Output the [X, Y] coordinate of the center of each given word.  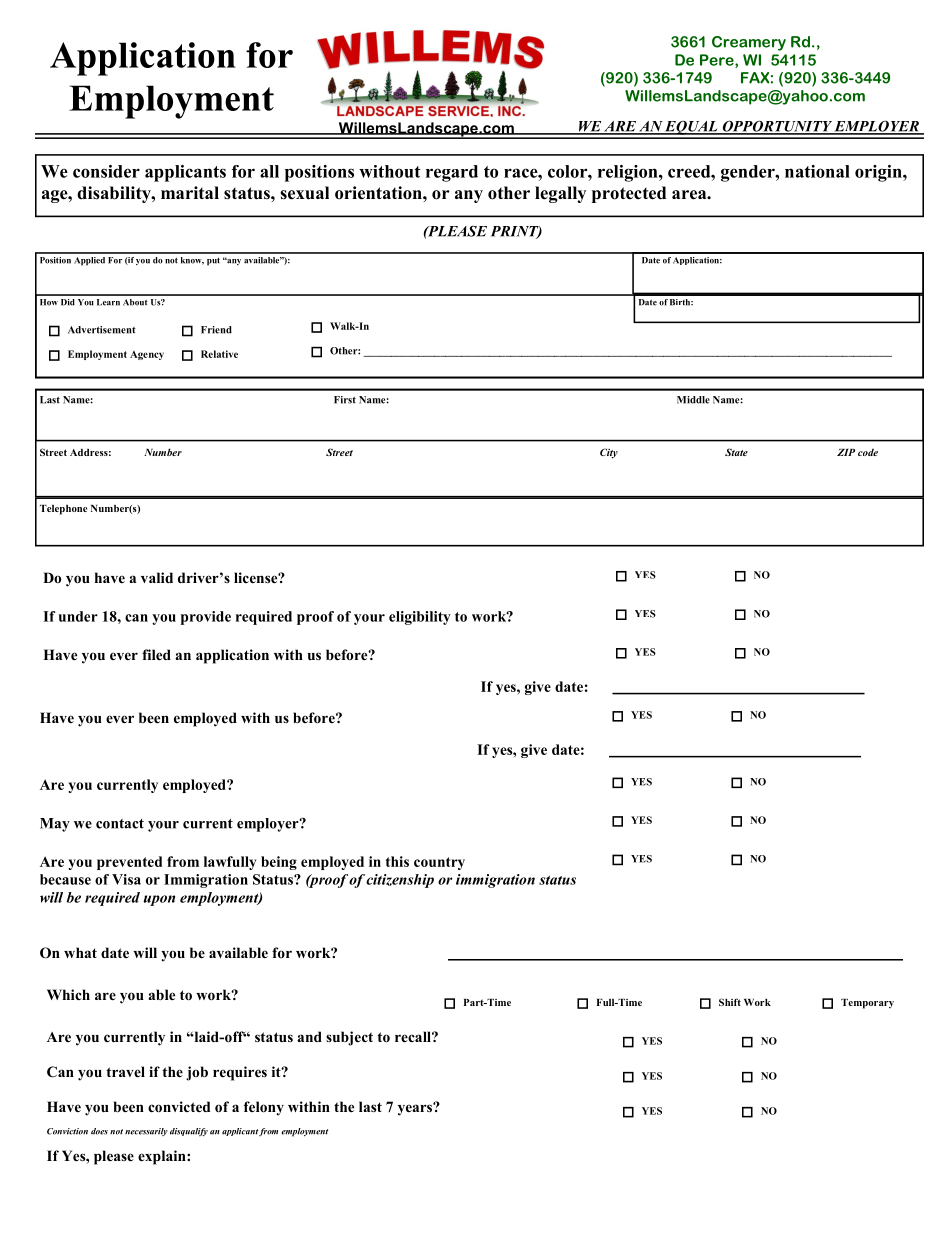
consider [106, 171]
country [439, 863]
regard [452, 173]
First [345, 400]
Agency [147, 355]
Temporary [867, 1004]
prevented [129, 863]
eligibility [420, 618]
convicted [179, 1107]
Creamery [749, 43]
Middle [693, 400]
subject [349, 1038]
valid [157, 577]
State [736, 452]
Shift [730, 1002]
